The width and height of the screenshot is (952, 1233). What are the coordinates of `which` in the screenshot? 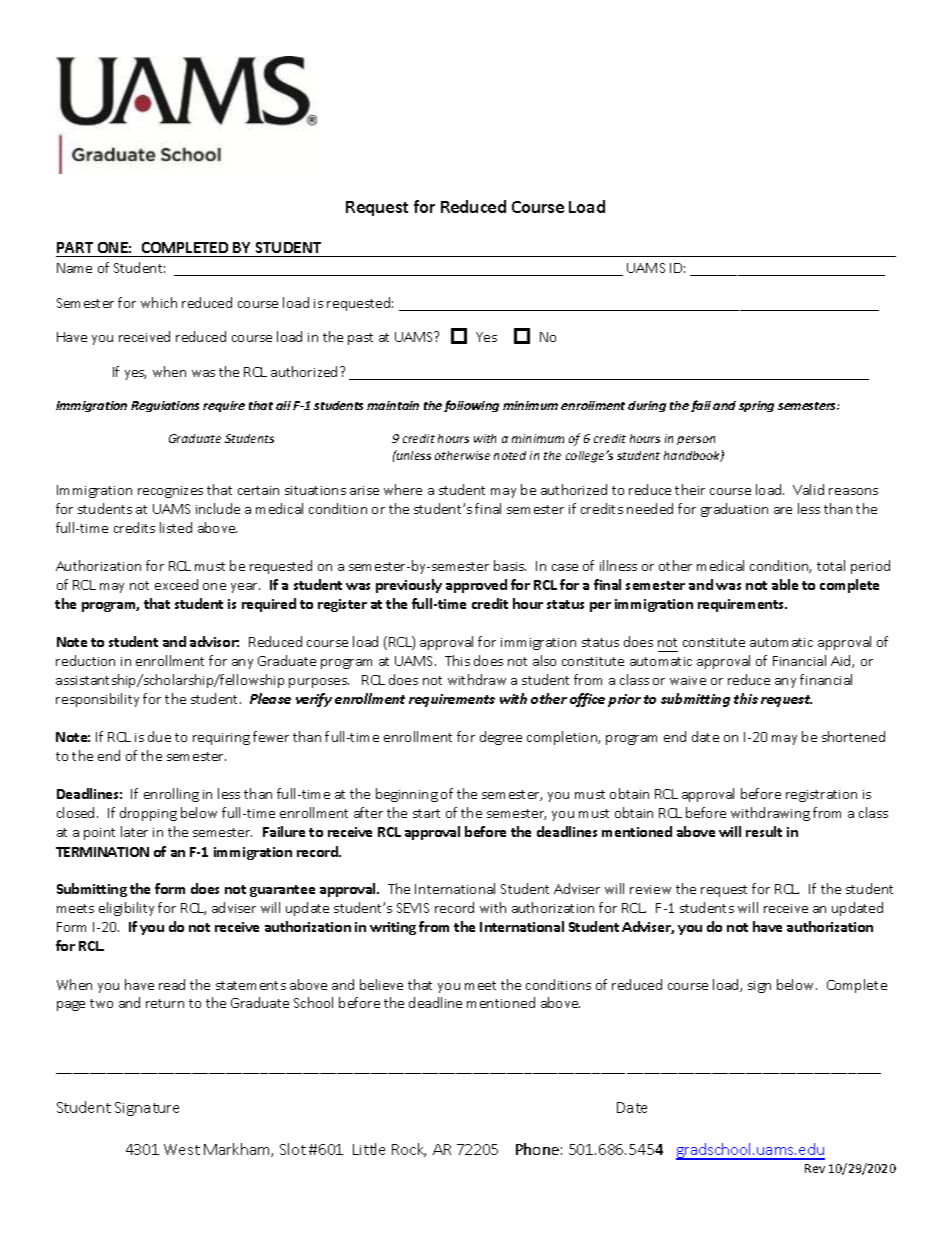 It's located at (159, 302).
